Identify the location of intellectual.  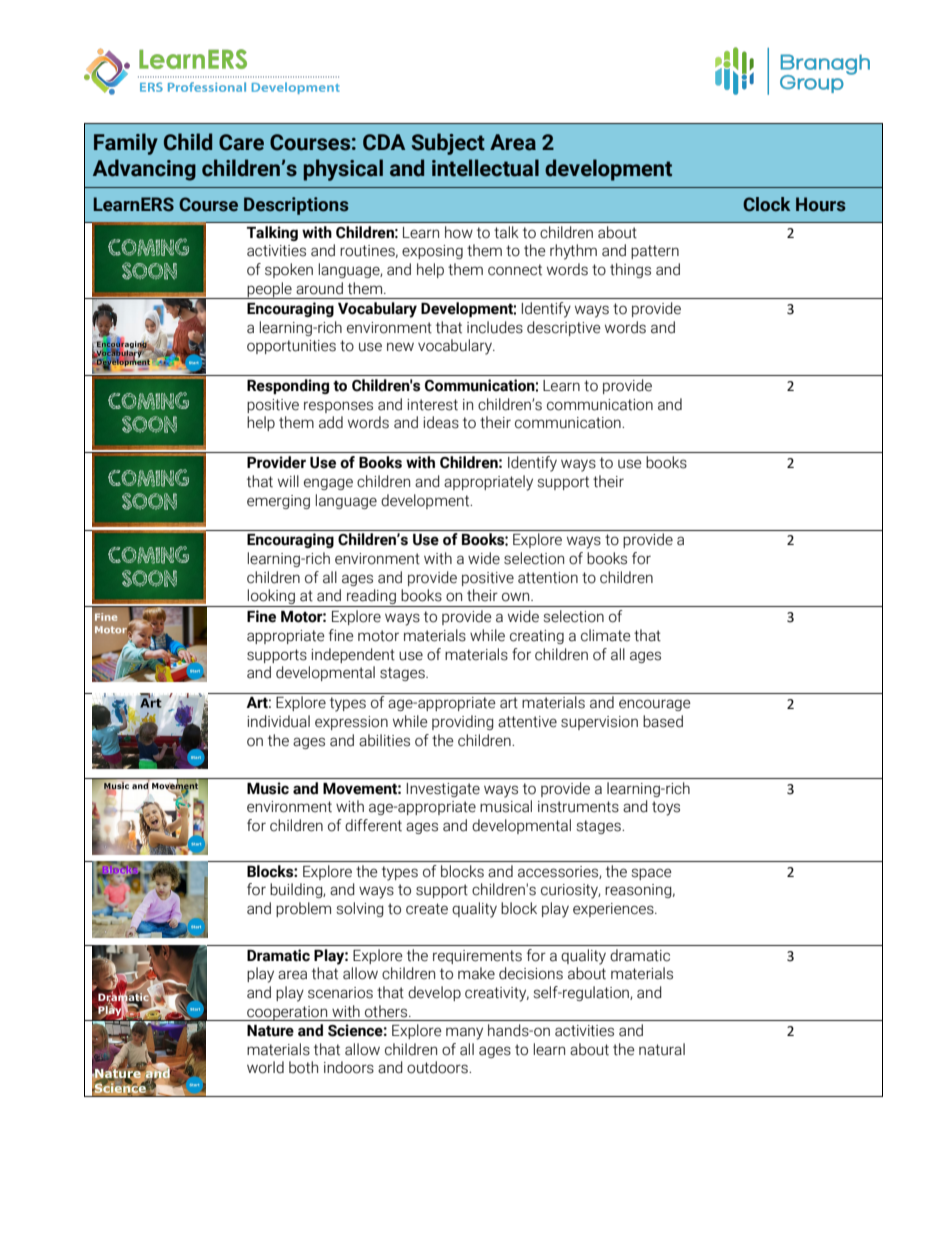
(485, 168).
